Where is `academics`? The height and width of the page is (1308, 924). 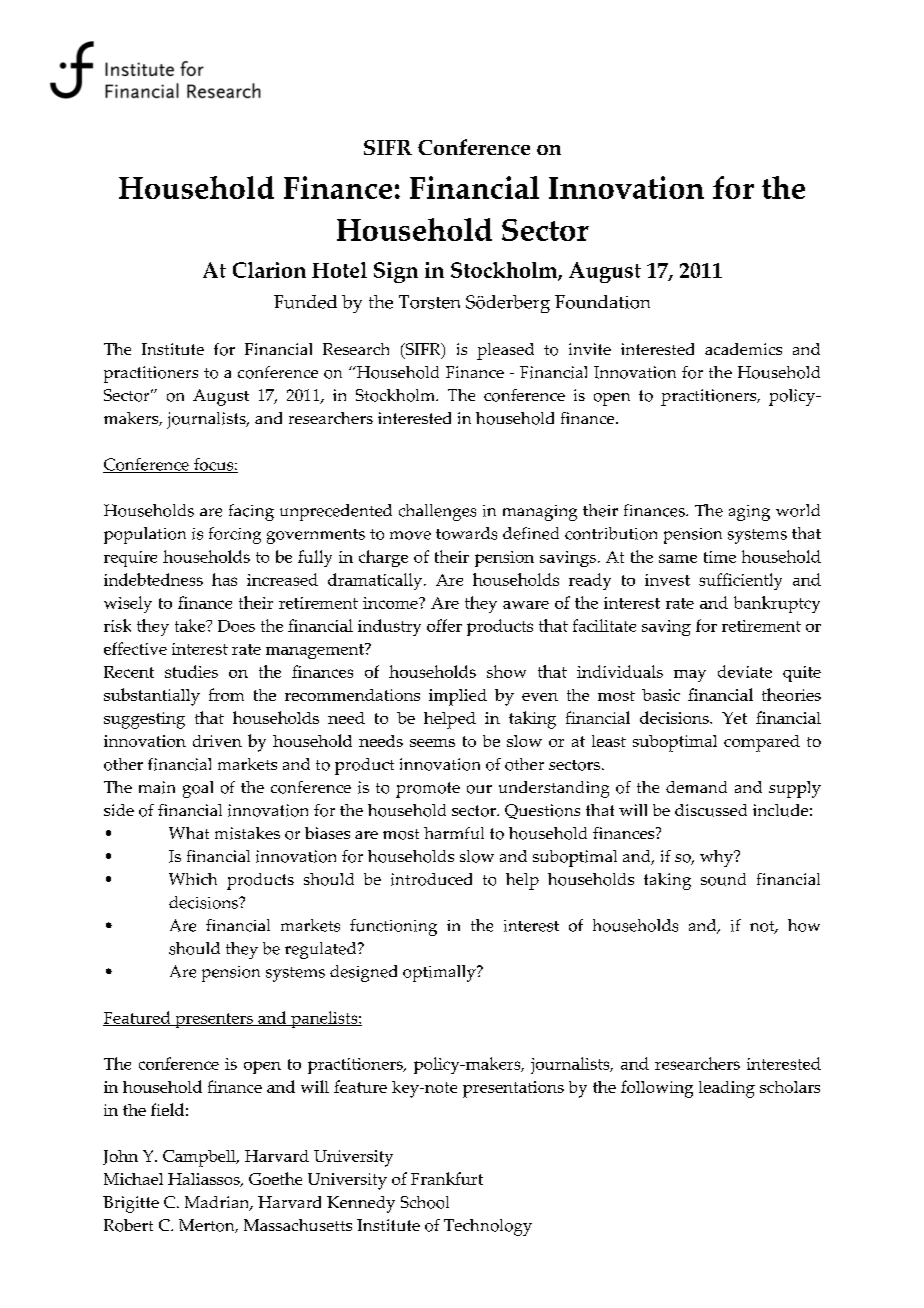
academics is located at coordinates (743, 349).
